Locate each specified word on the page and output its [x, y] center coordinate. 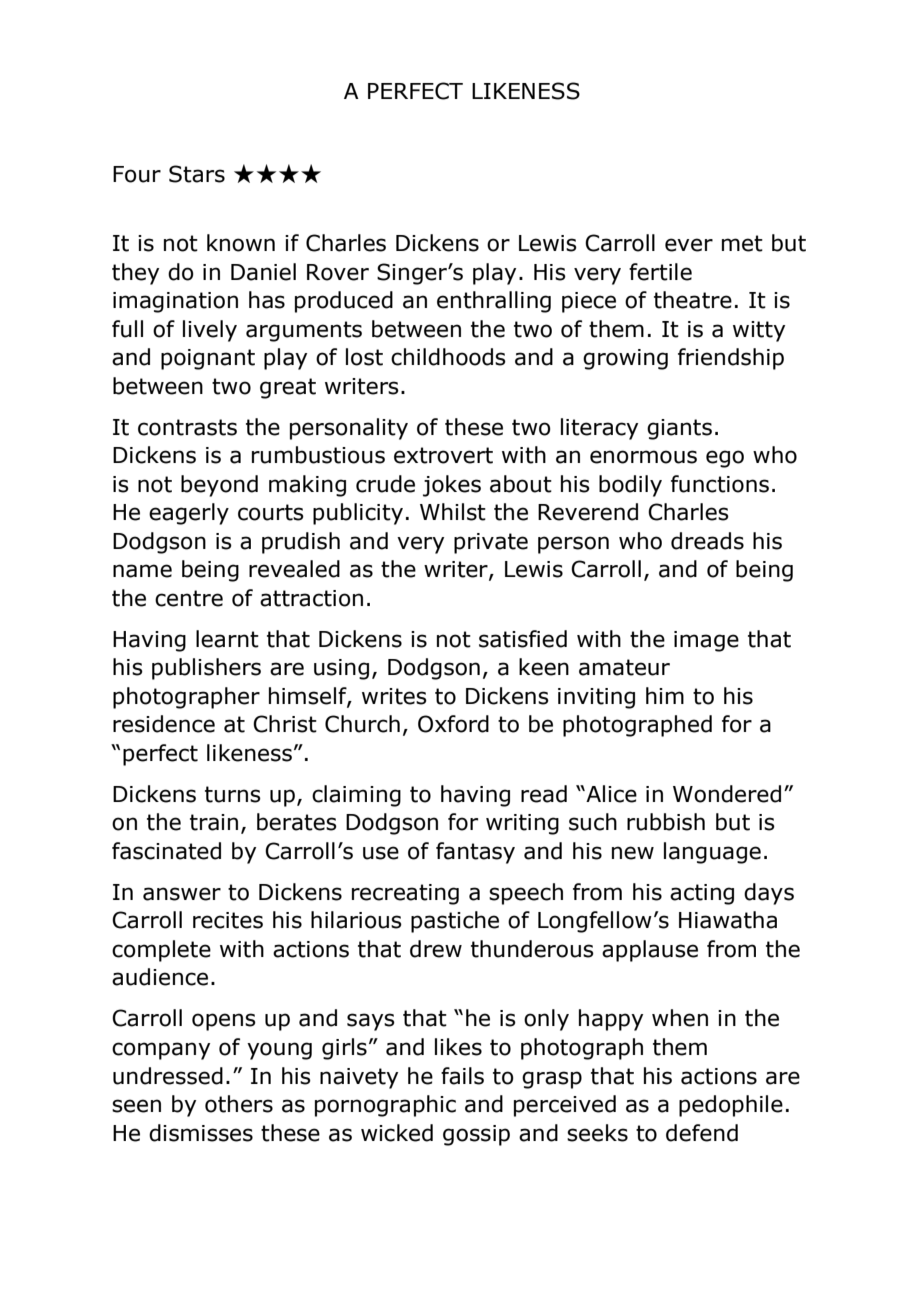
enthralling [494, 302]
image [706, 641]
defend [702, 1133]
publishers [206, 669]
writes [394, 696]
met [742, 243]
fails [462, 1076]
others [239, 1104]
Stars [197, 174]
